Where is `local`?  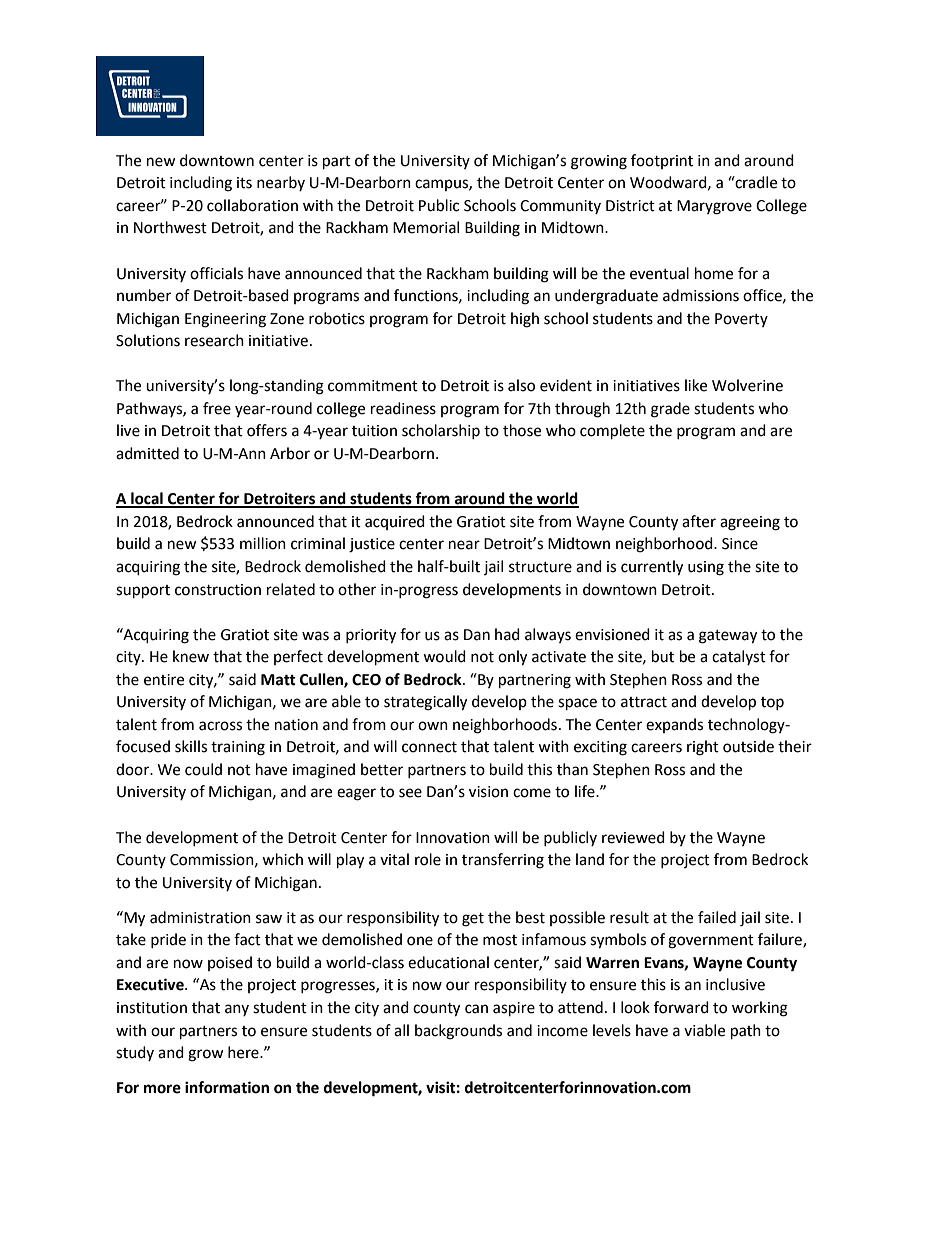 local is located at coordinates (147, 499).
